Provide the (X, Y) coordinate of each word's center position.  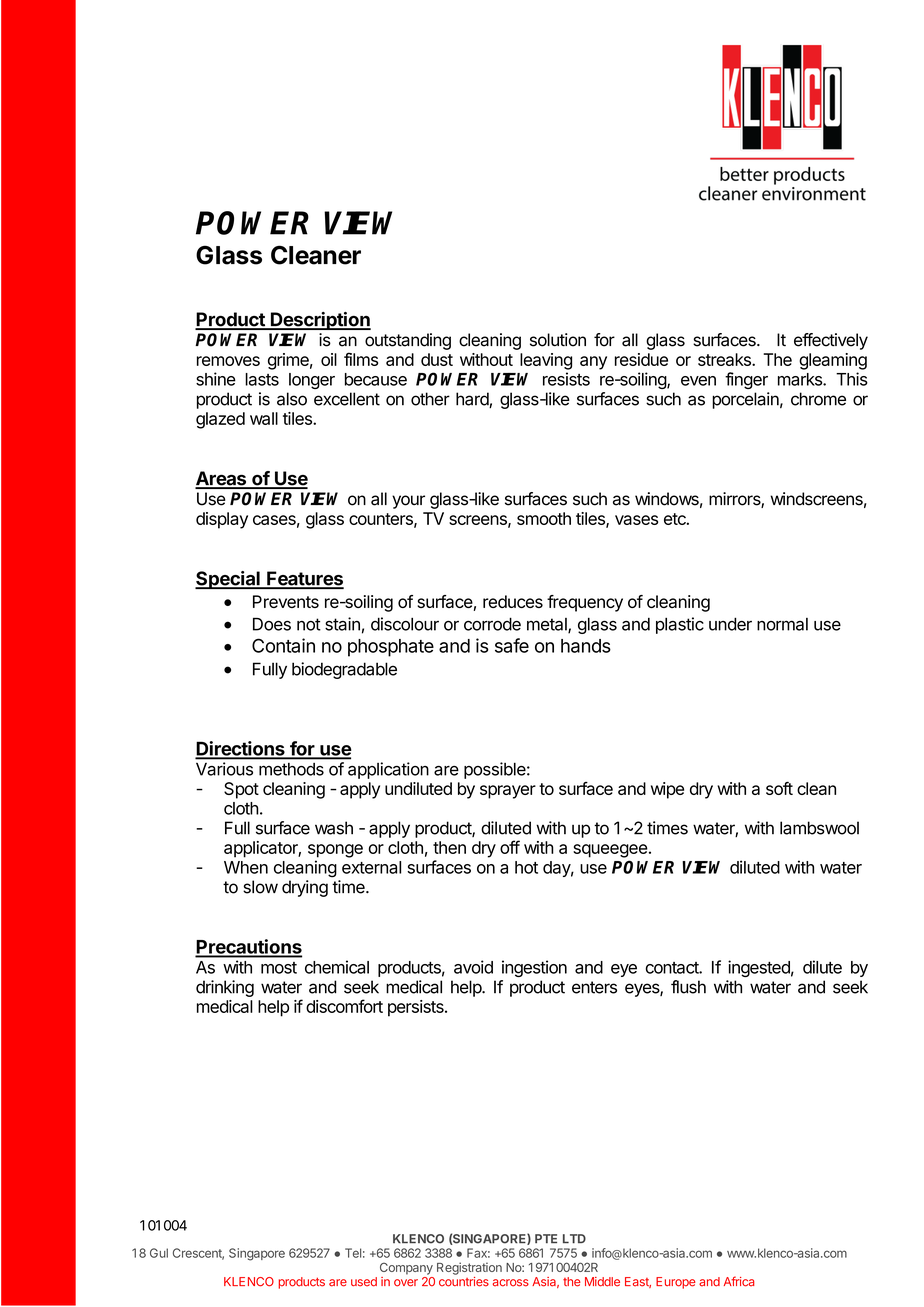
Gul (159, 1253)
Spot (241, 790)
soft (779, 788)
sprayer (508, 792)
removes (228, 361)
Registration (469, 1268)
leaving (546, 361)
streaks (725, 359)
